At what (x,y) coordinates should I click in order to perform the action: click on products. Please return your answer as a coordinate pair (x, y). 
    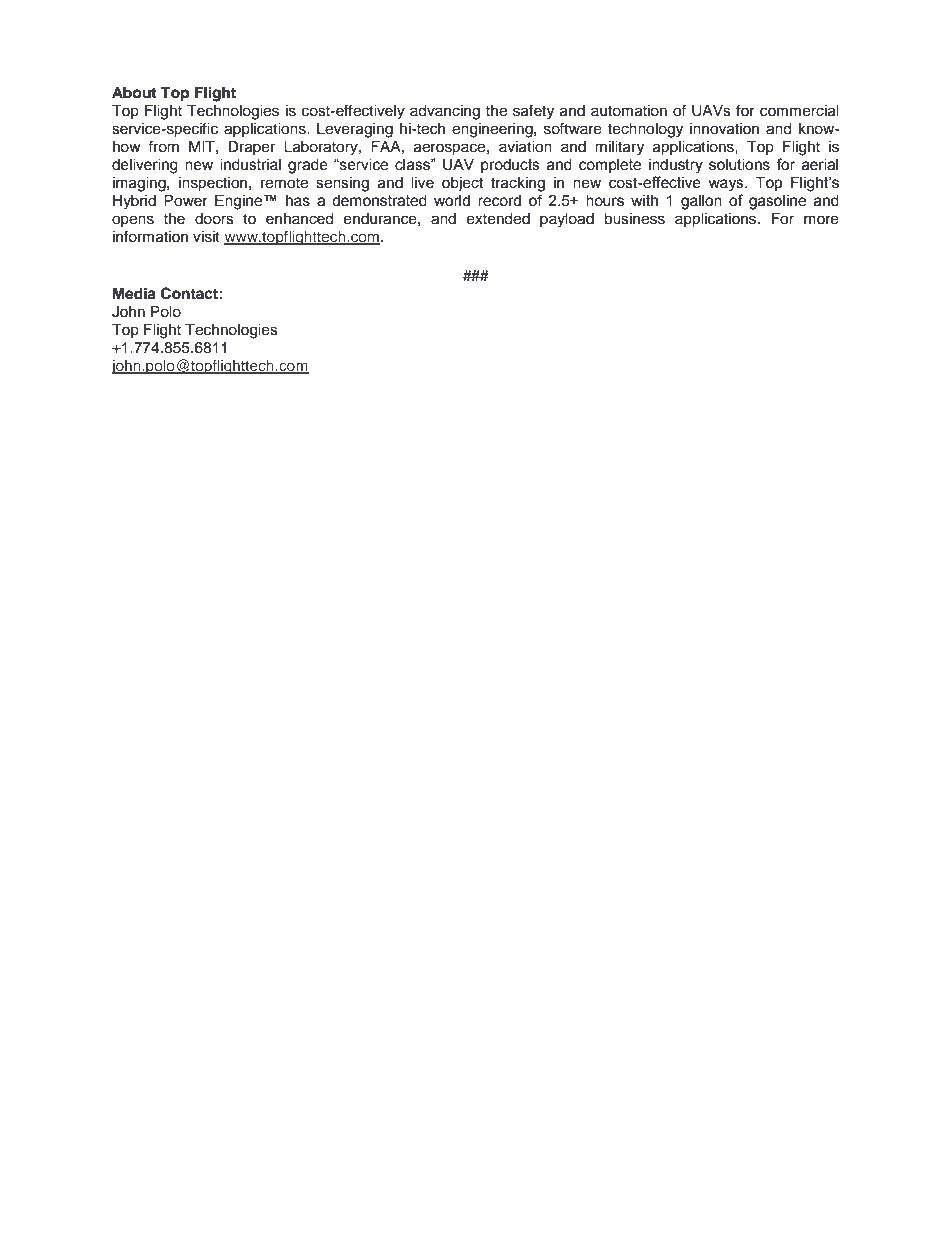
    Looking at the image, I should click on (510, 166).
